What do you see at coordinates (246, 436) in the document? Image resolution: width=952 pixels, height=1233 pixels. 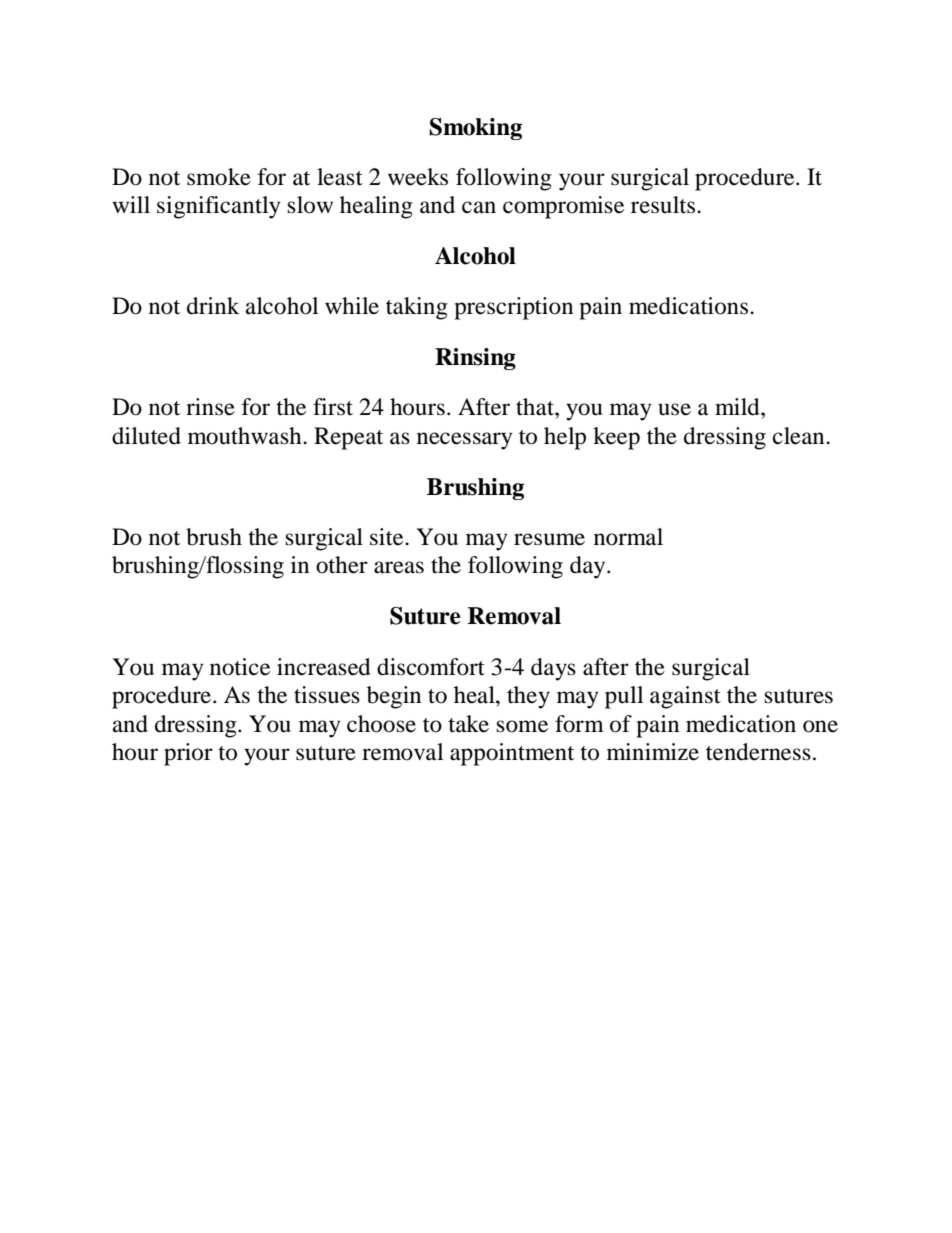 I see `mouthwash` at bounding box center [246, 436].
